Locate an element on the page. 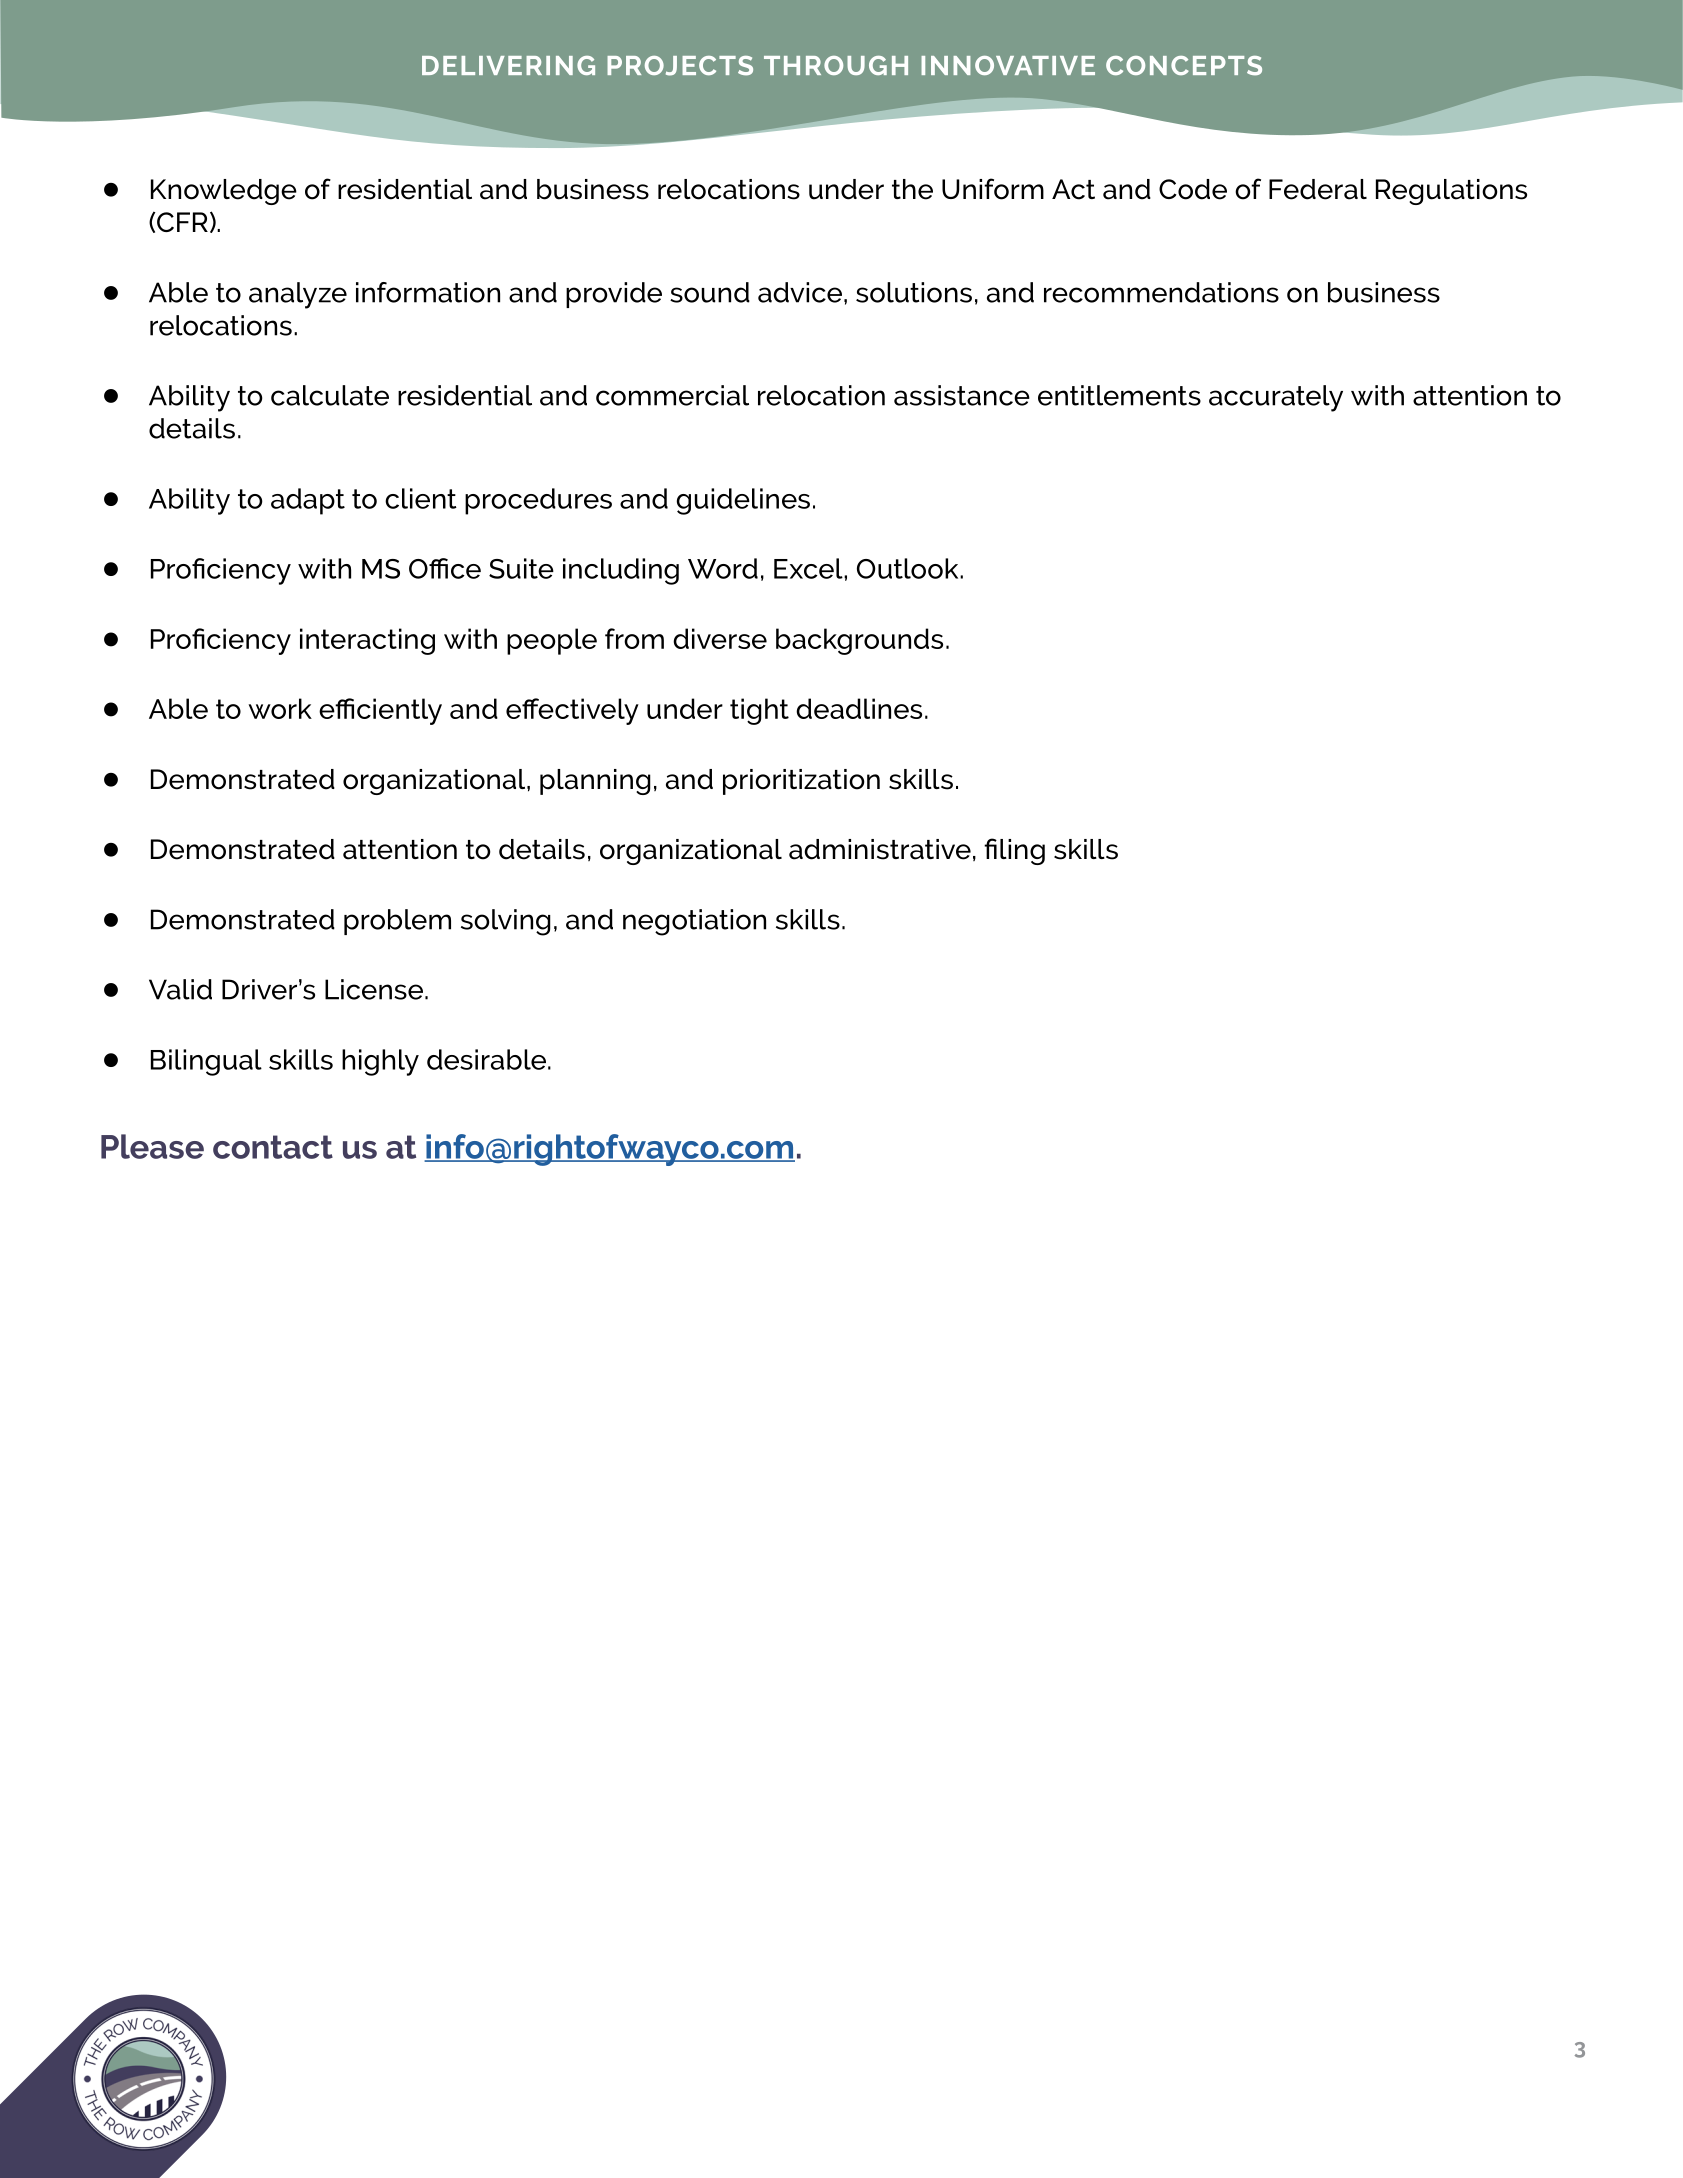 This document has width=1683, height=2178. CONCEPTS is located at coordinates (1184, 66).
